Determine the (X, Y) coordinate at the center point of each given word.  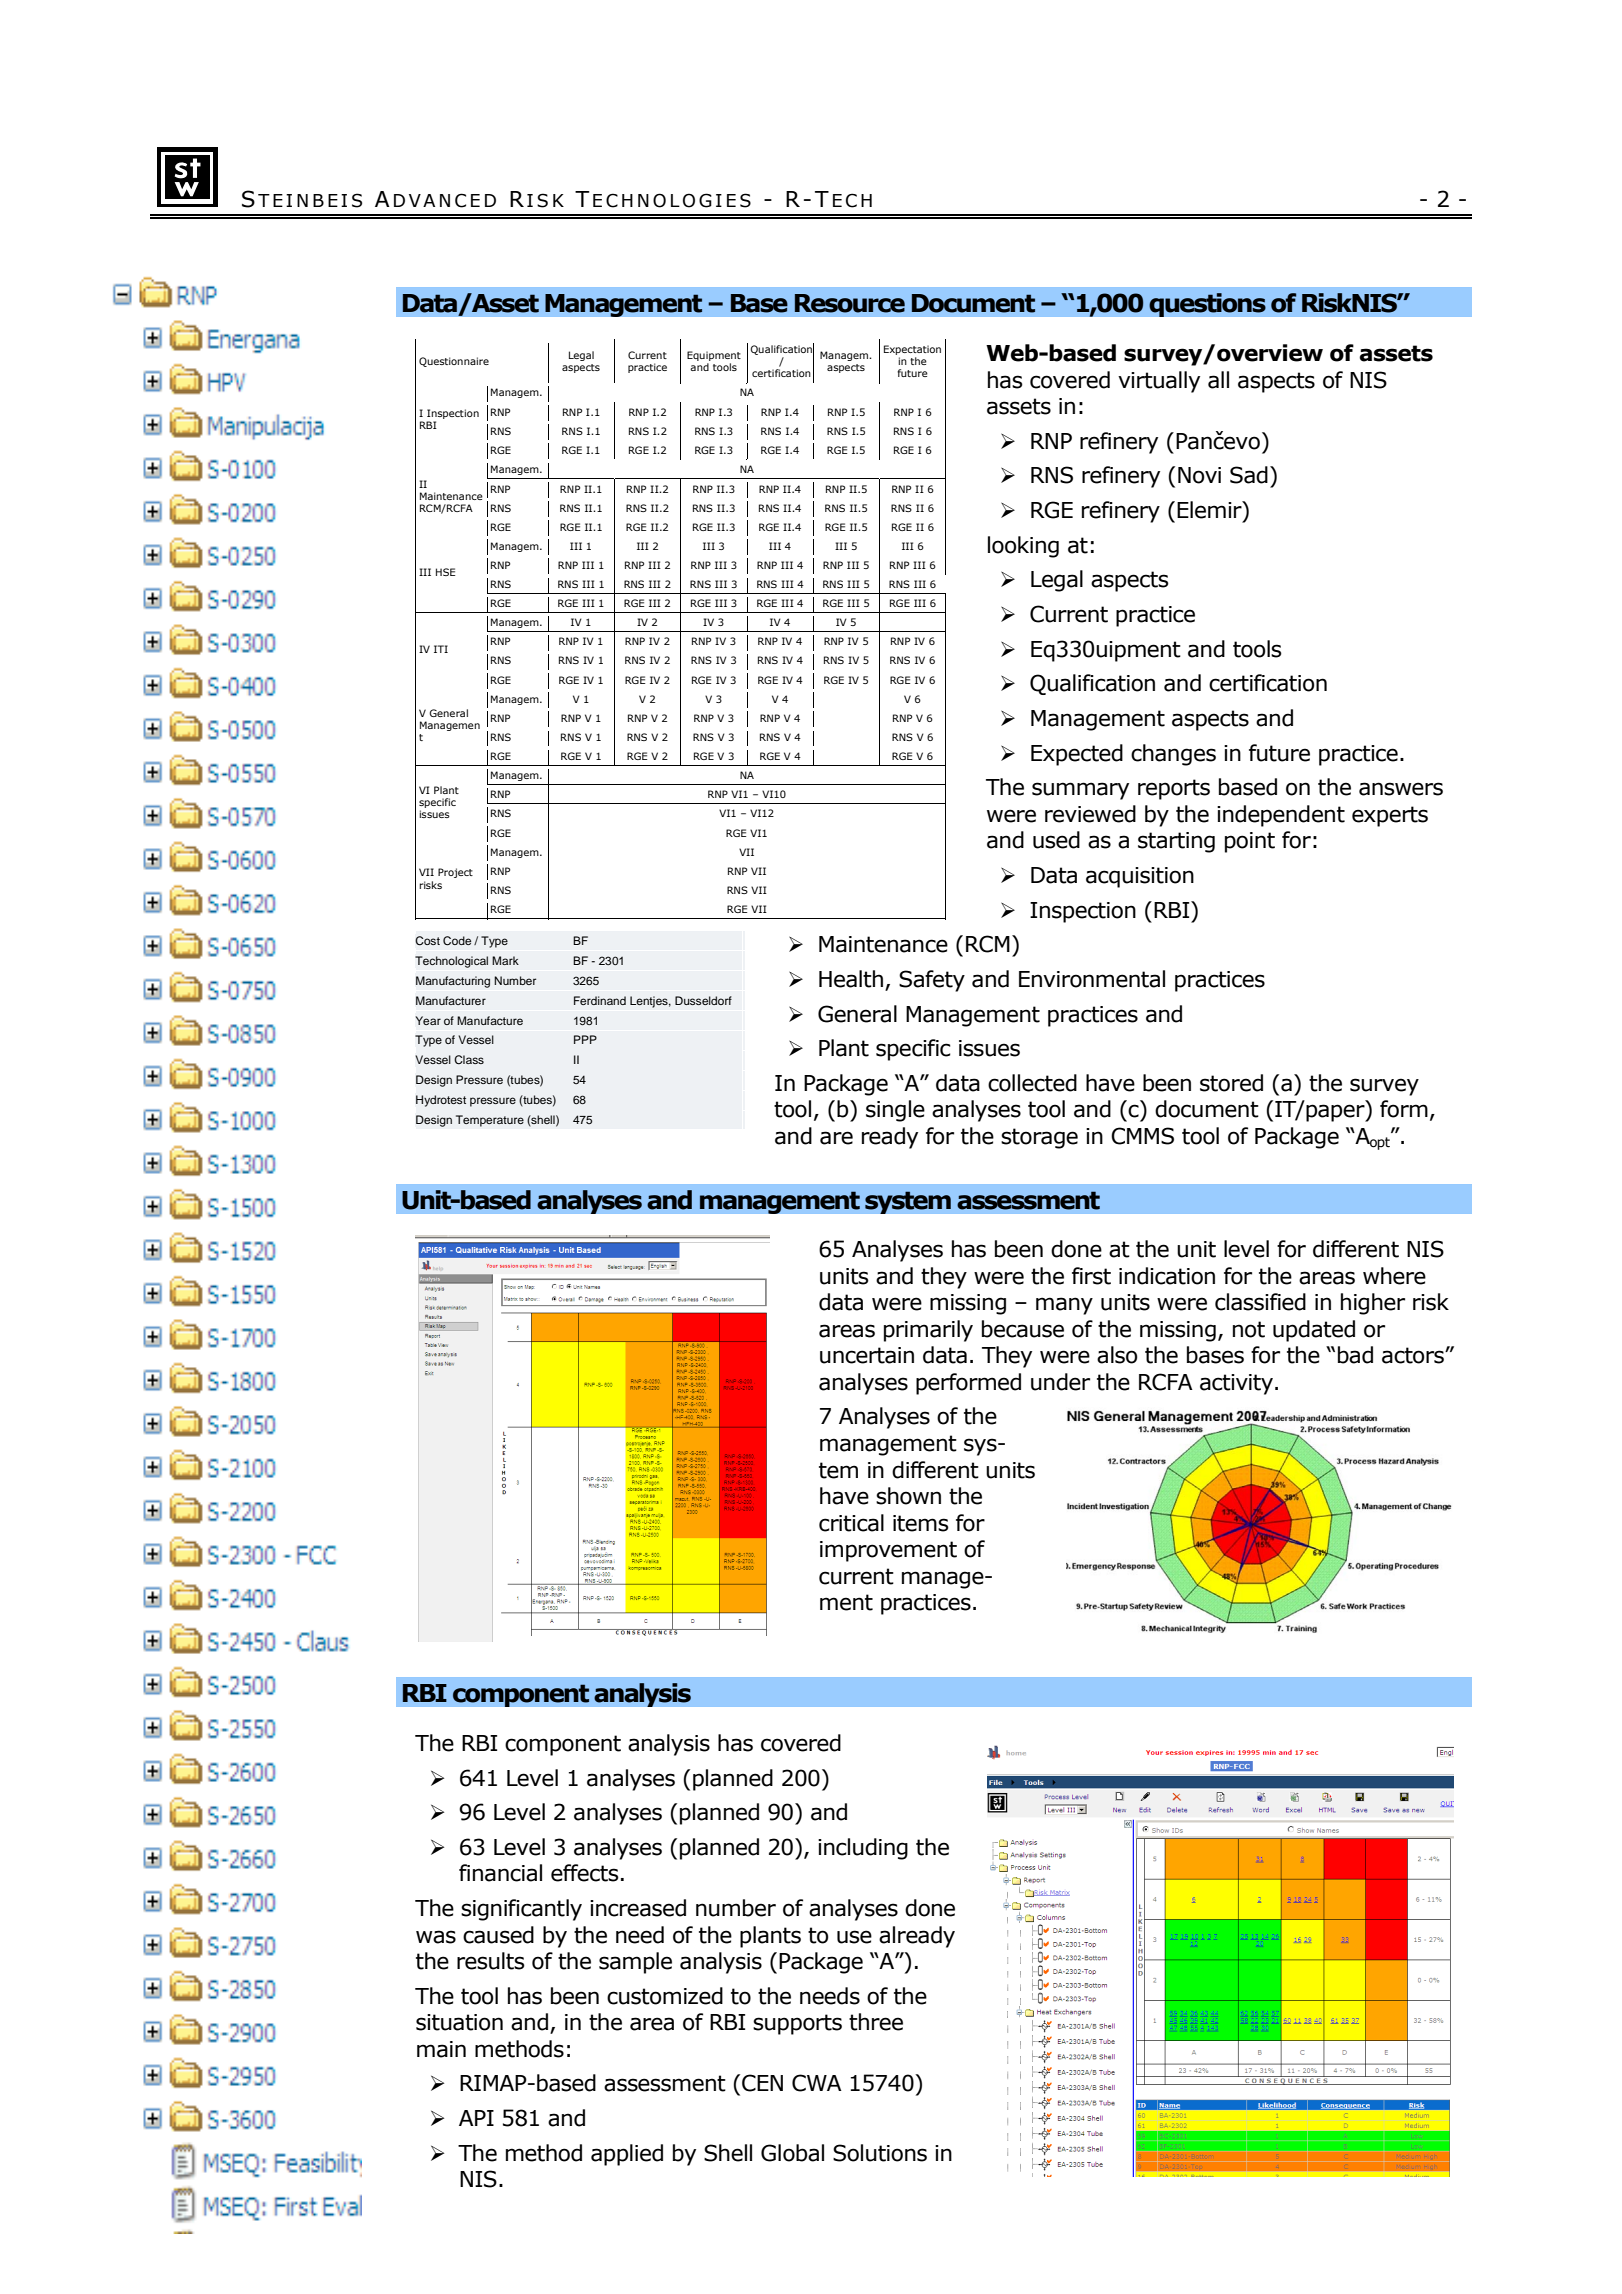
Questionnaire (454, 362)
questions (1207, 305)
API (476, 2118)
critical (851, 1523)
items (921, 1523)
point (1250, 842)
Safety (932, 981)
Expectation (912, 350)
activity (1236, 1384)
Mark (505, 960)
